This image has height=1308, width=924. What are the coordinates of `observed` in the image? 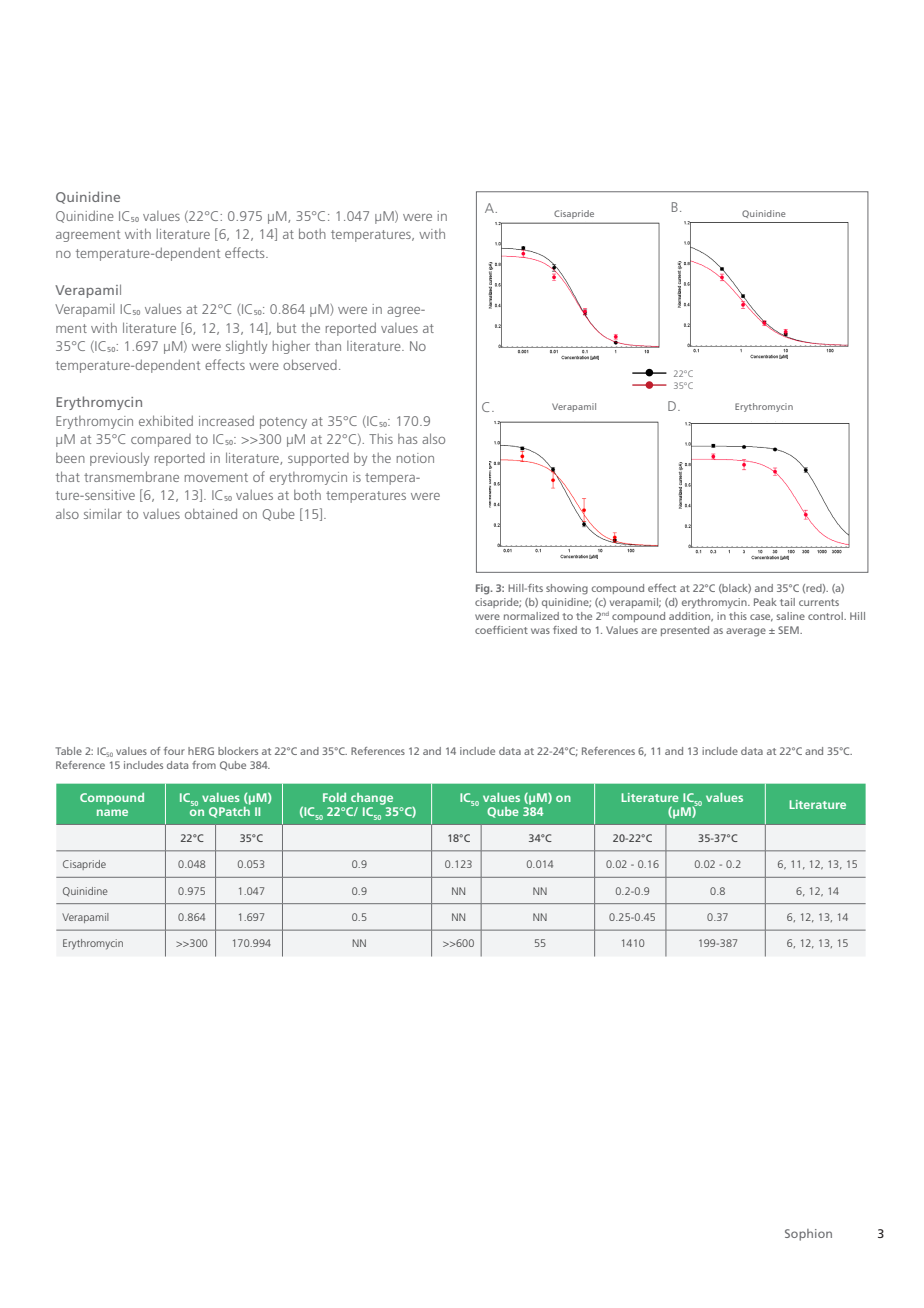 It's located at (310, 364).
